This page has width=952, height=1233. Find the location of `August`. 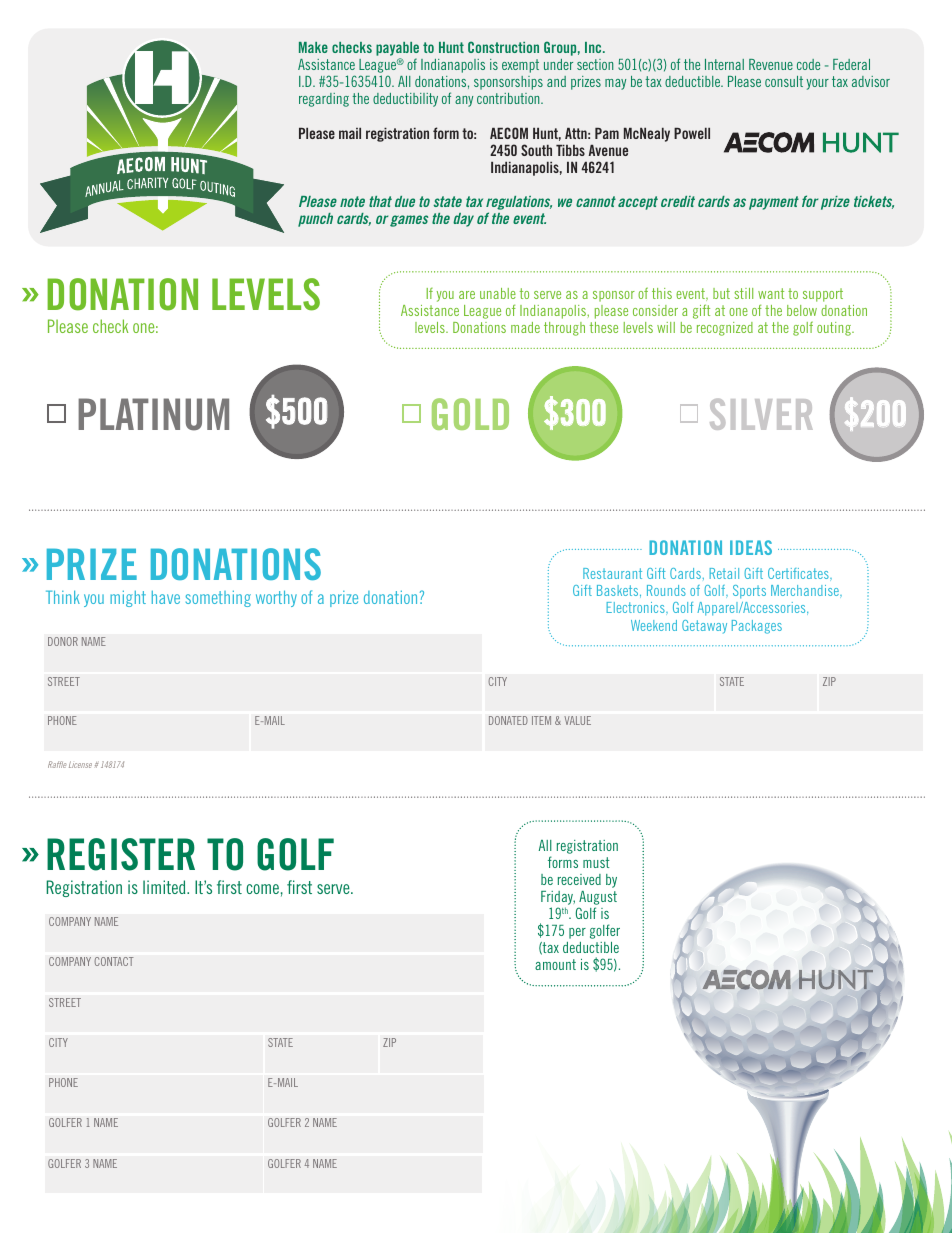

August is located at coordinates (597, 899).
